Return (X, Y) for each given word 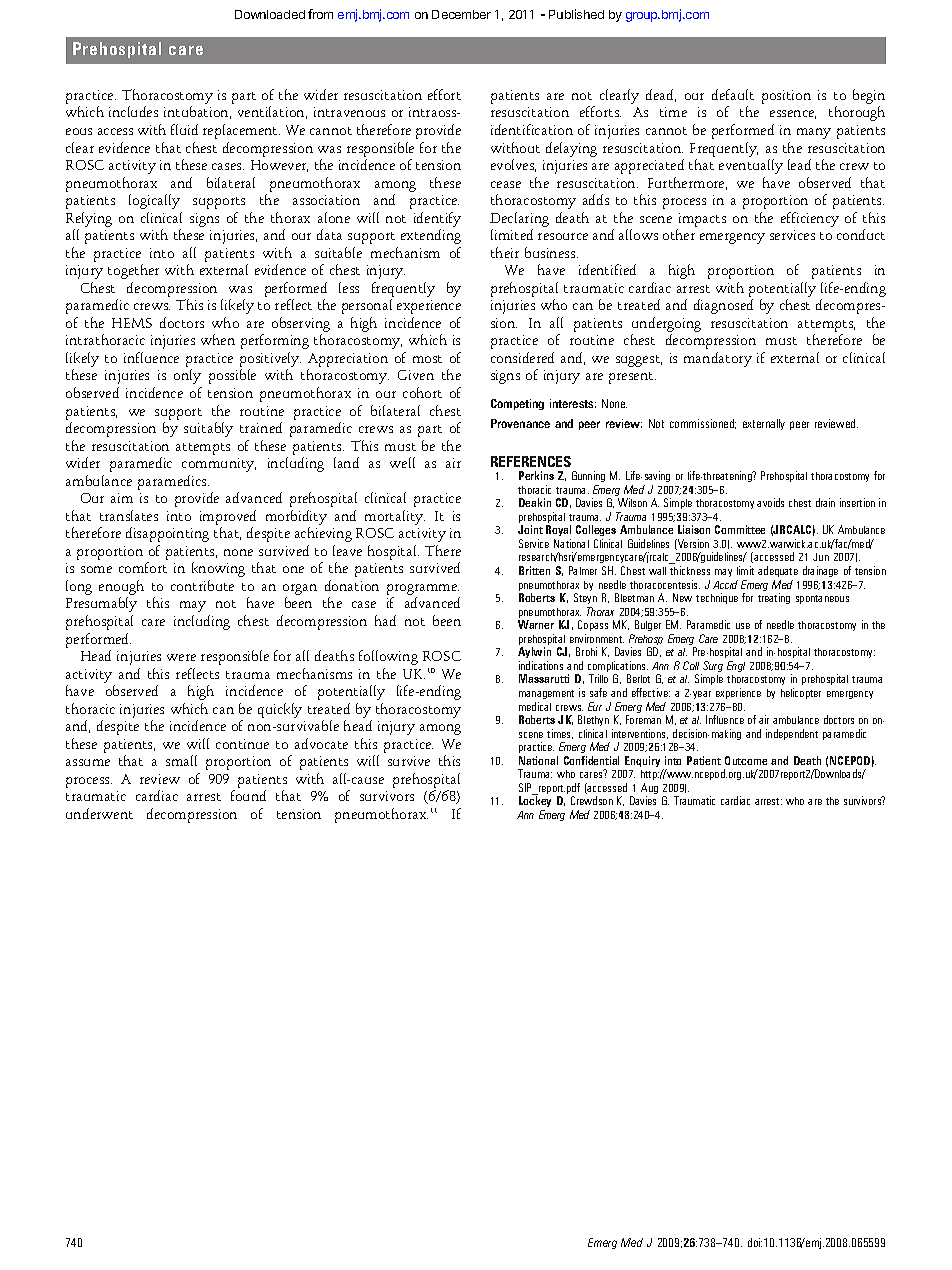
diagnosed (723, 306)
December (461, 14)
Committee (740, 529)
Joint (530, 529)
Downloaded (270, 14)
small (181, 760)
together (133, 271)
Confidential (591, 760)
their (505, 252)
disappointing (167, 534)
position (786, 97)
